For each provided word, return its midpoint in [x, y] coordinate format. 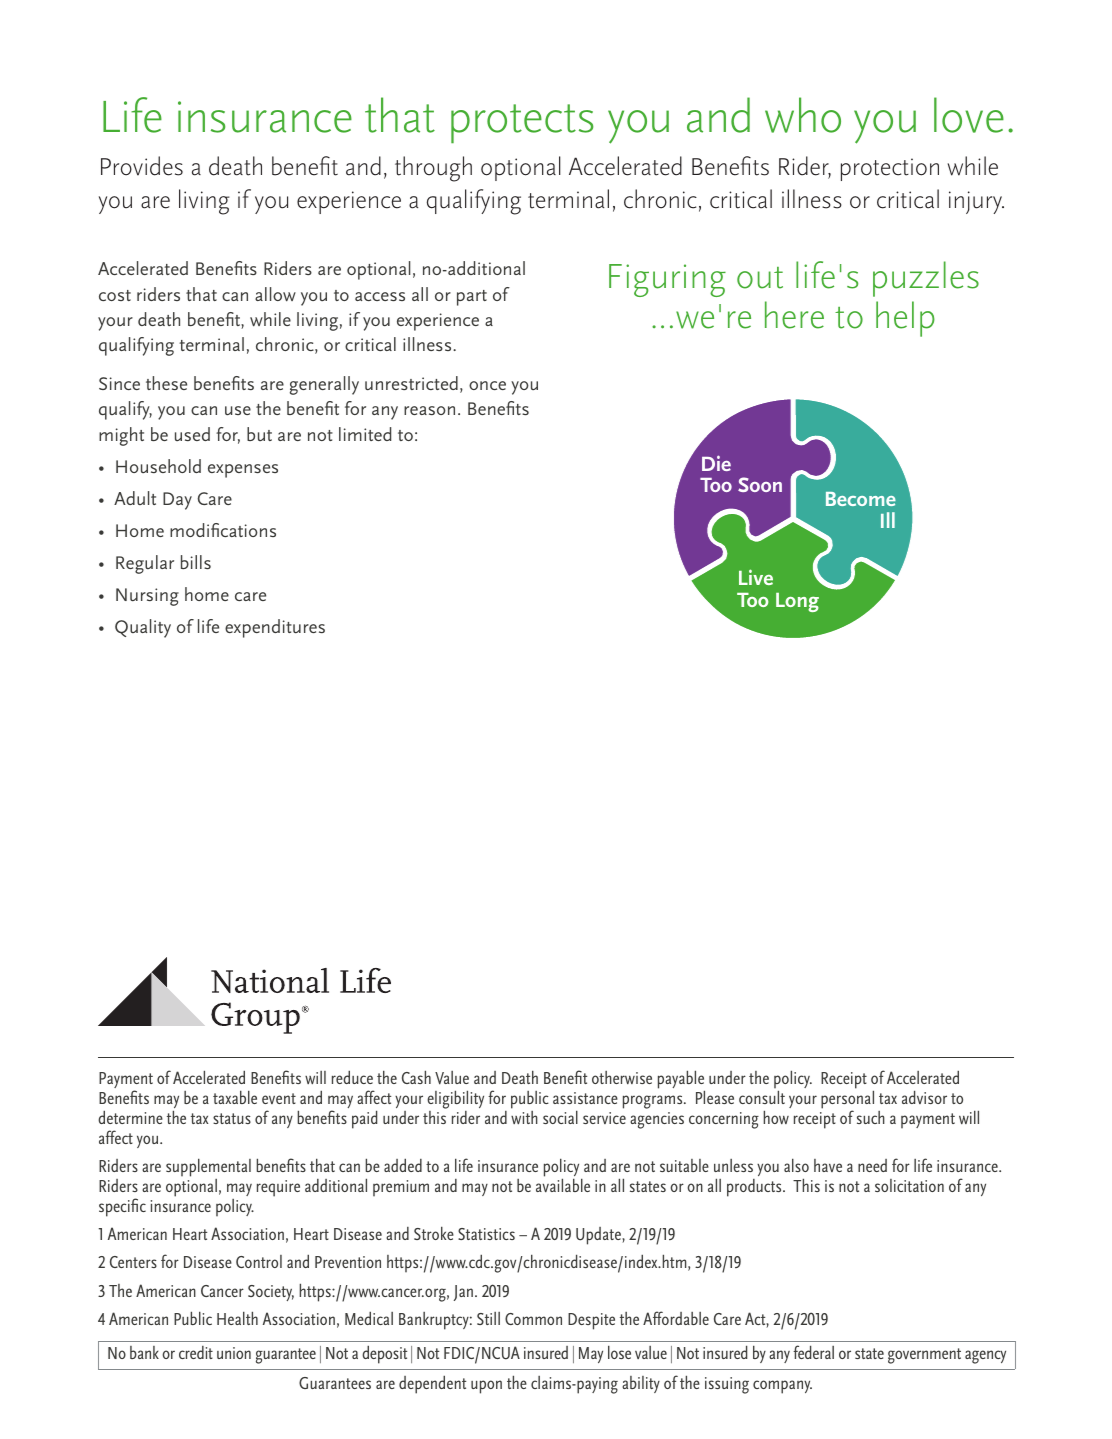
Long [797, 602]
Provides [142, 166]
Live [756, 577]
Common [533, 1319]
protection [890, 169]
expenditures [275, 628]
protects [522, 123]
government [924, 1356]
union [234, 1353]
